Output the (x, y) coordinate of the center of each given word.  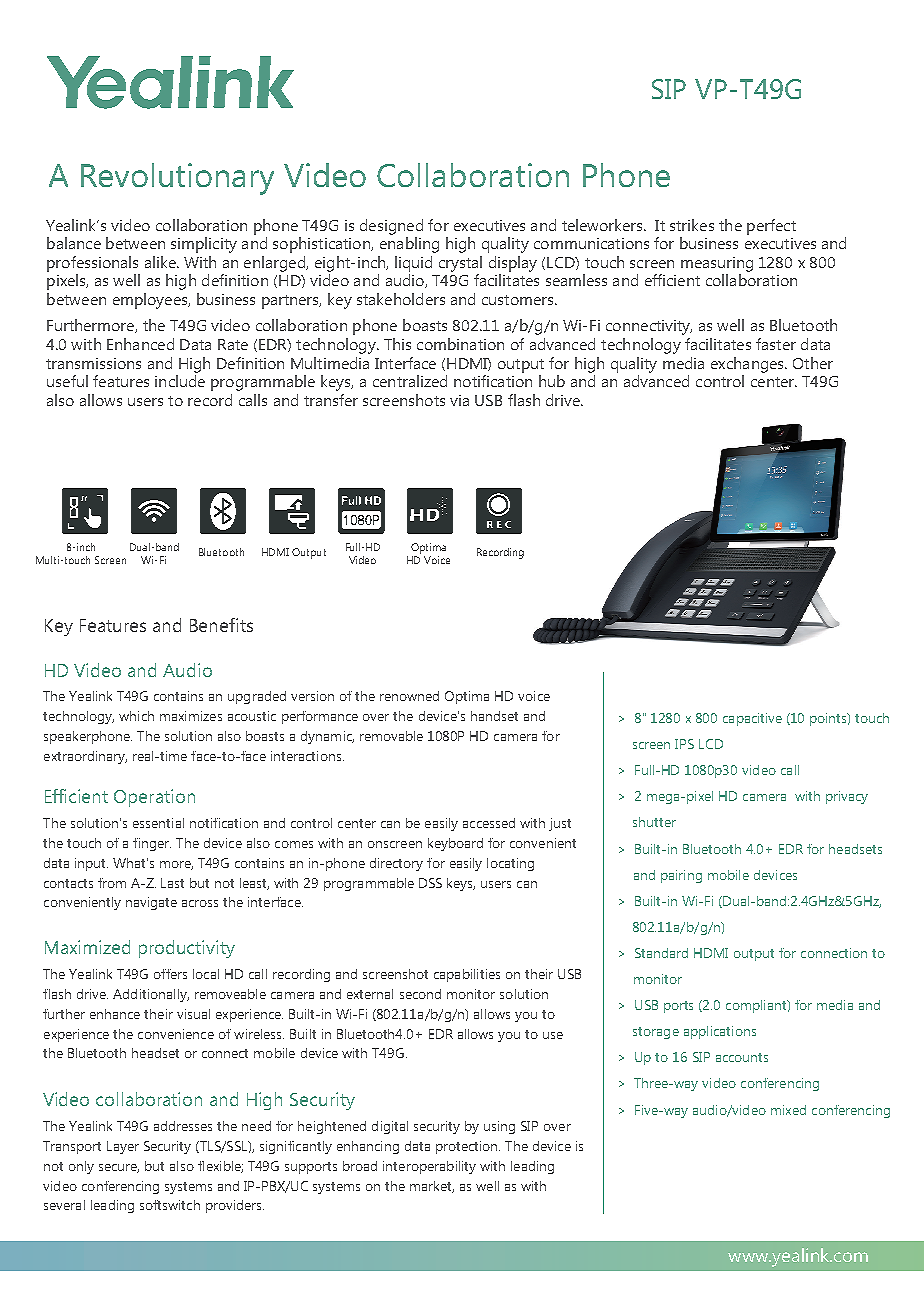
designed (391, 227)
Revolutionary (177, 179)
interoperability (429, 1167)
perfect (771, 227)
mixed (788, 1110)
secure (119, 1168)
